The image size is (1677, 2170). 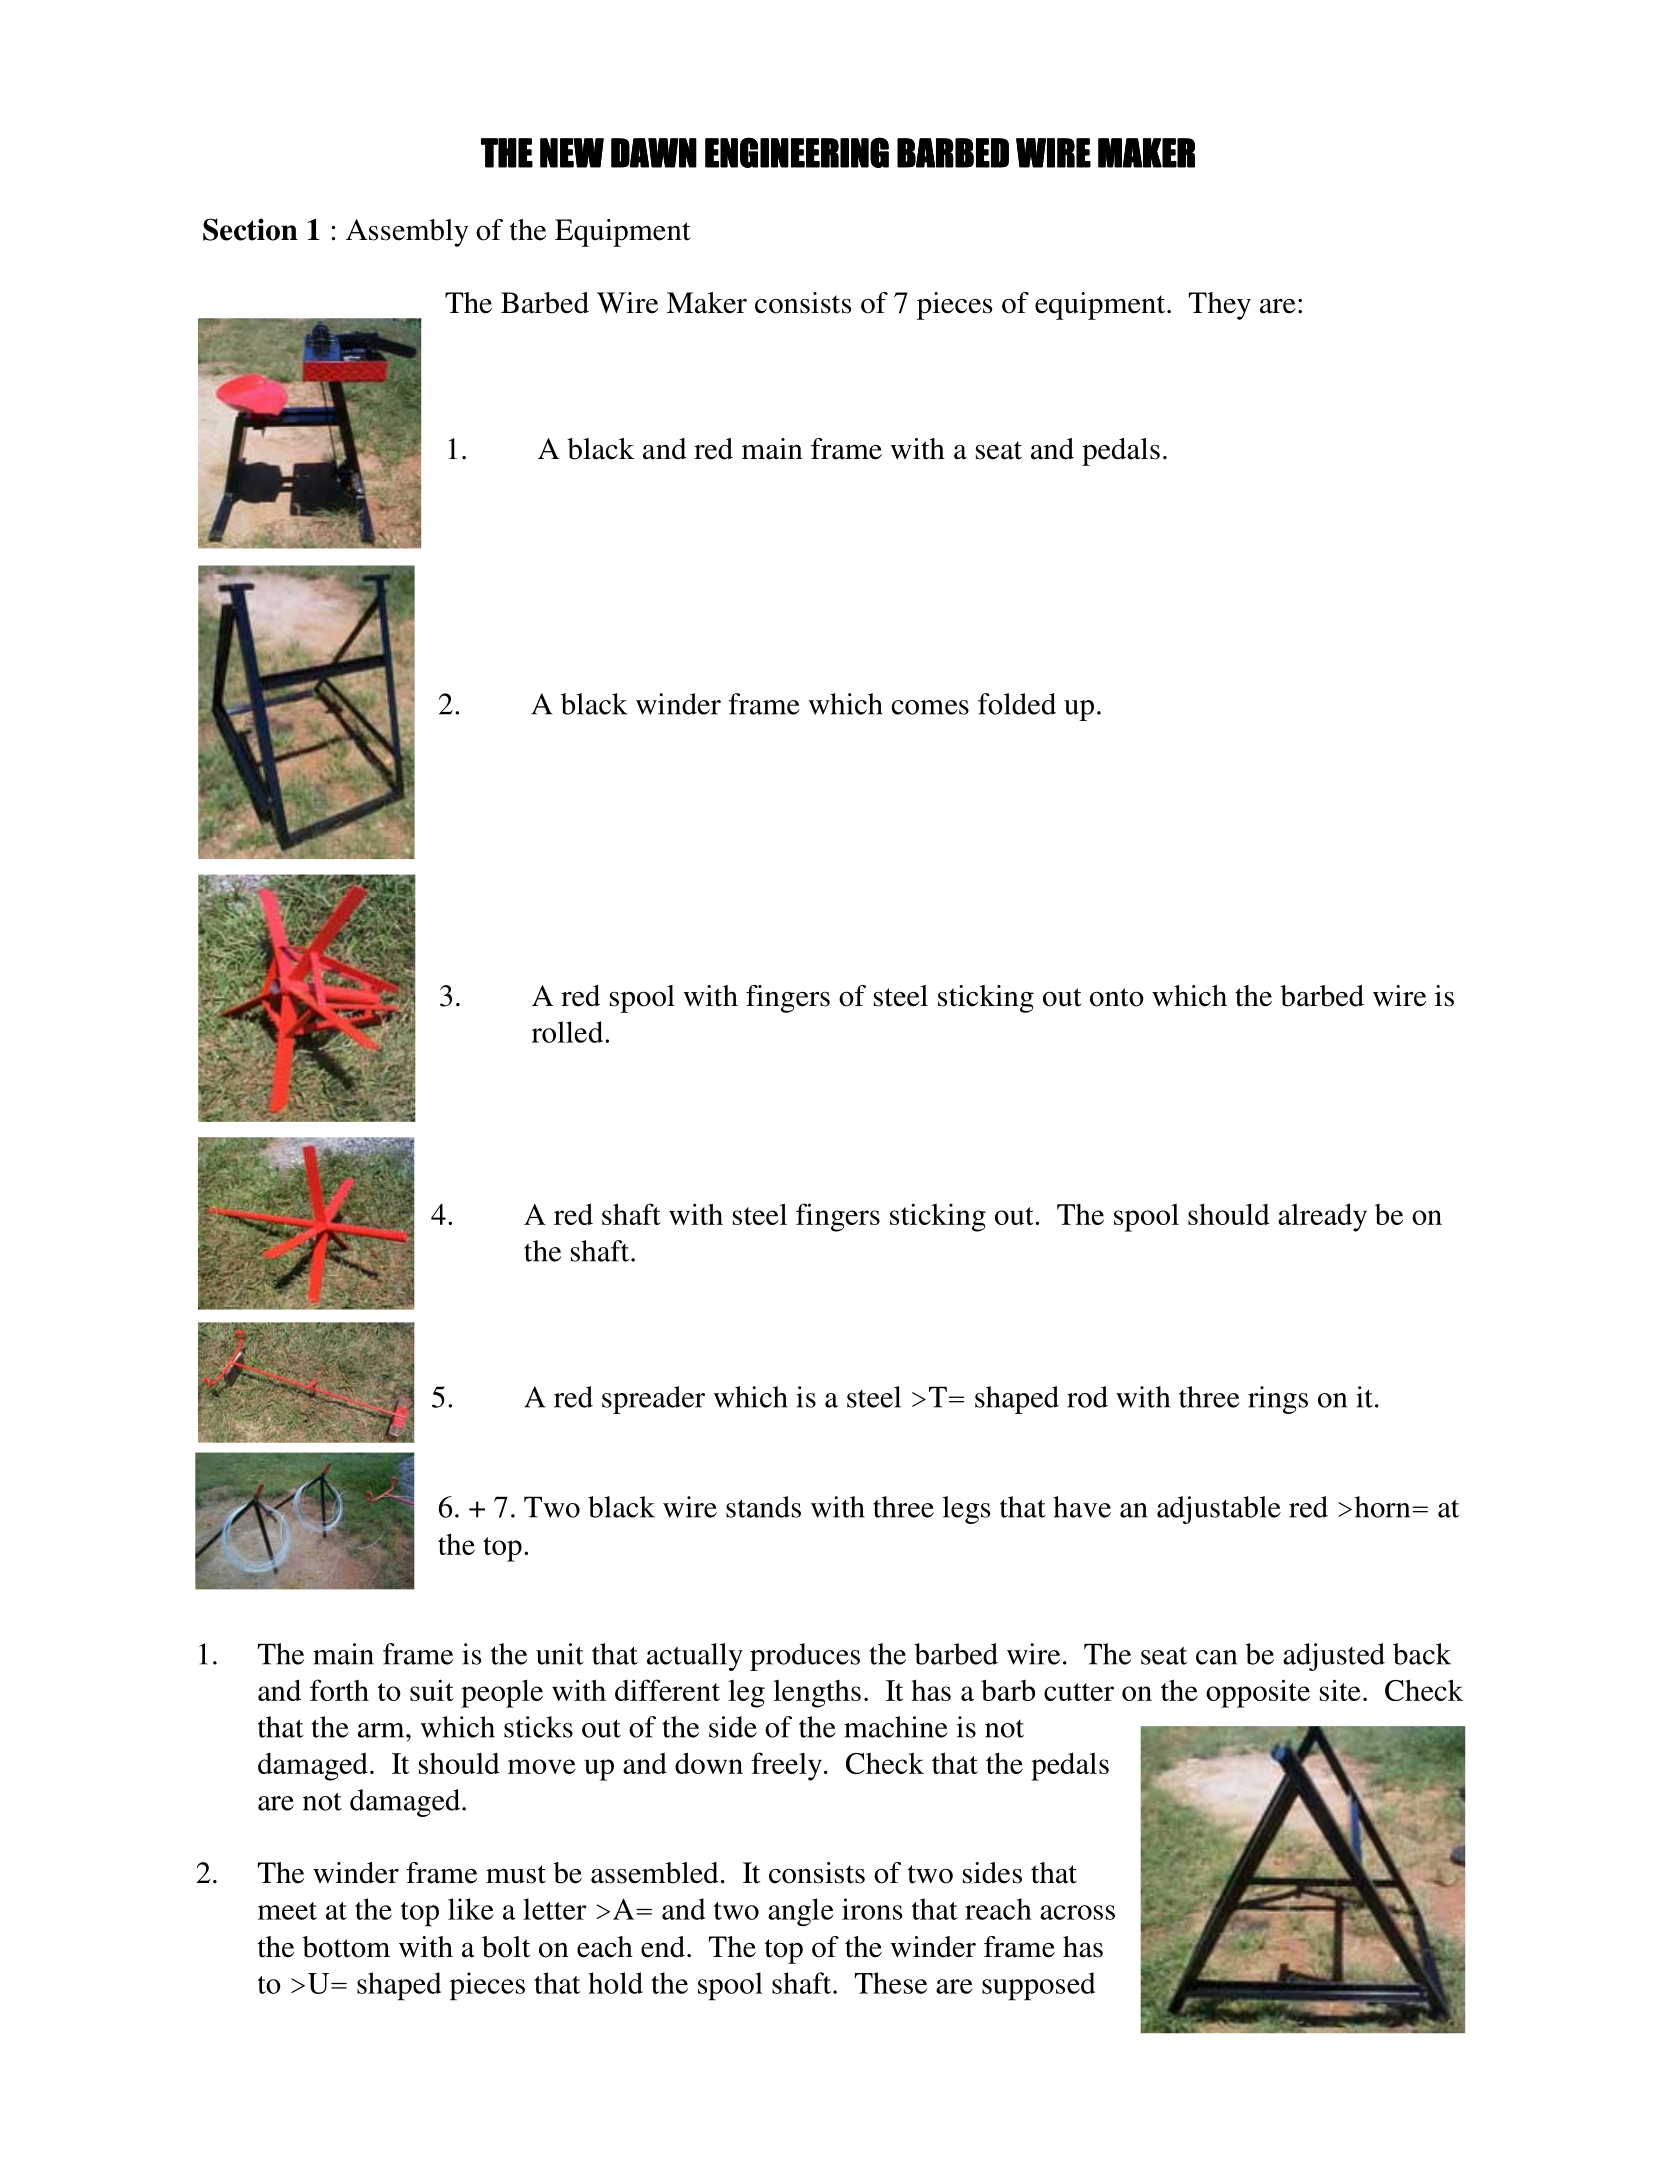 I want to click on rings, so click(x=1278, y=1400).
